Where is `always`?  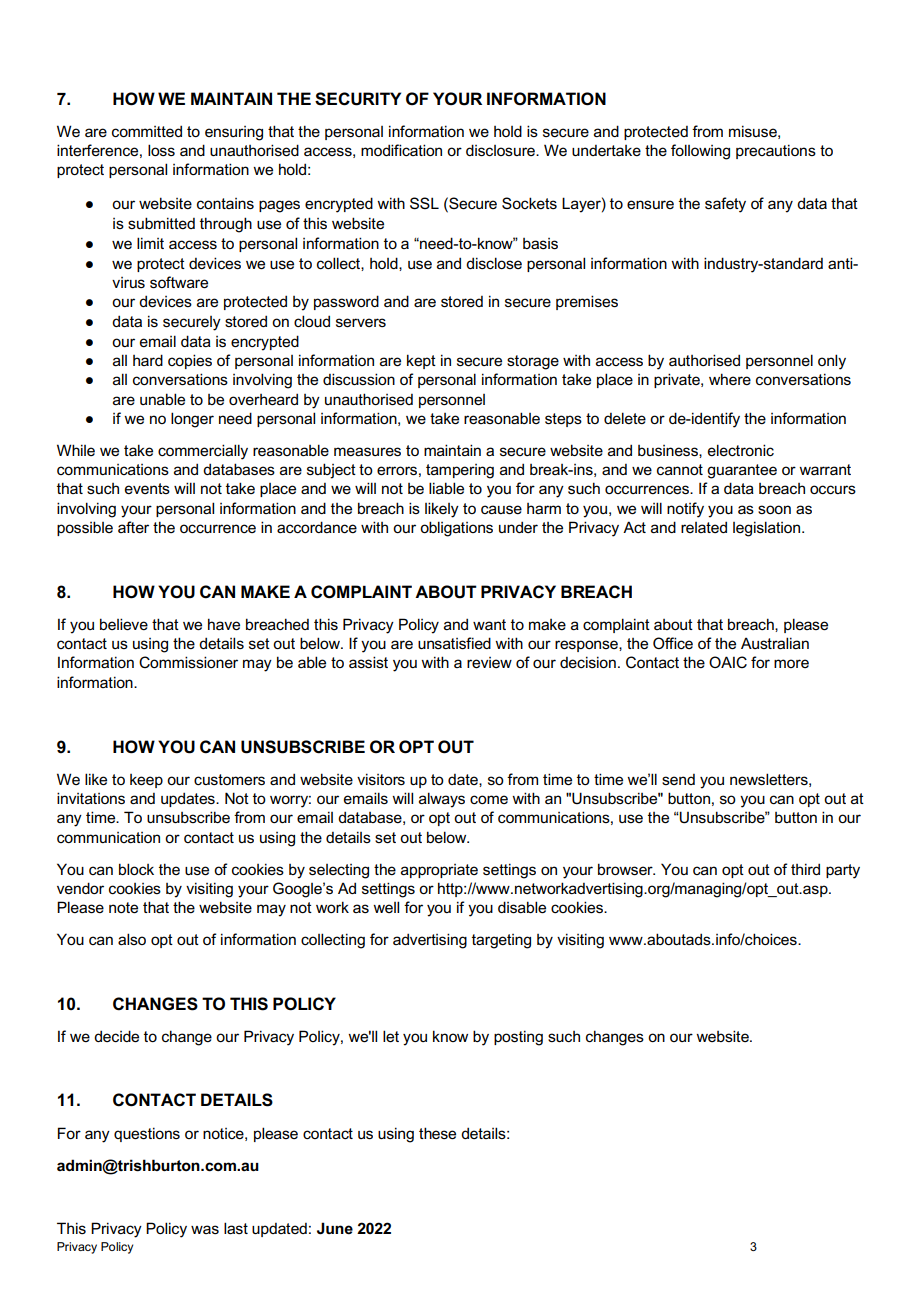
always is located at coordinates (442, 800).
